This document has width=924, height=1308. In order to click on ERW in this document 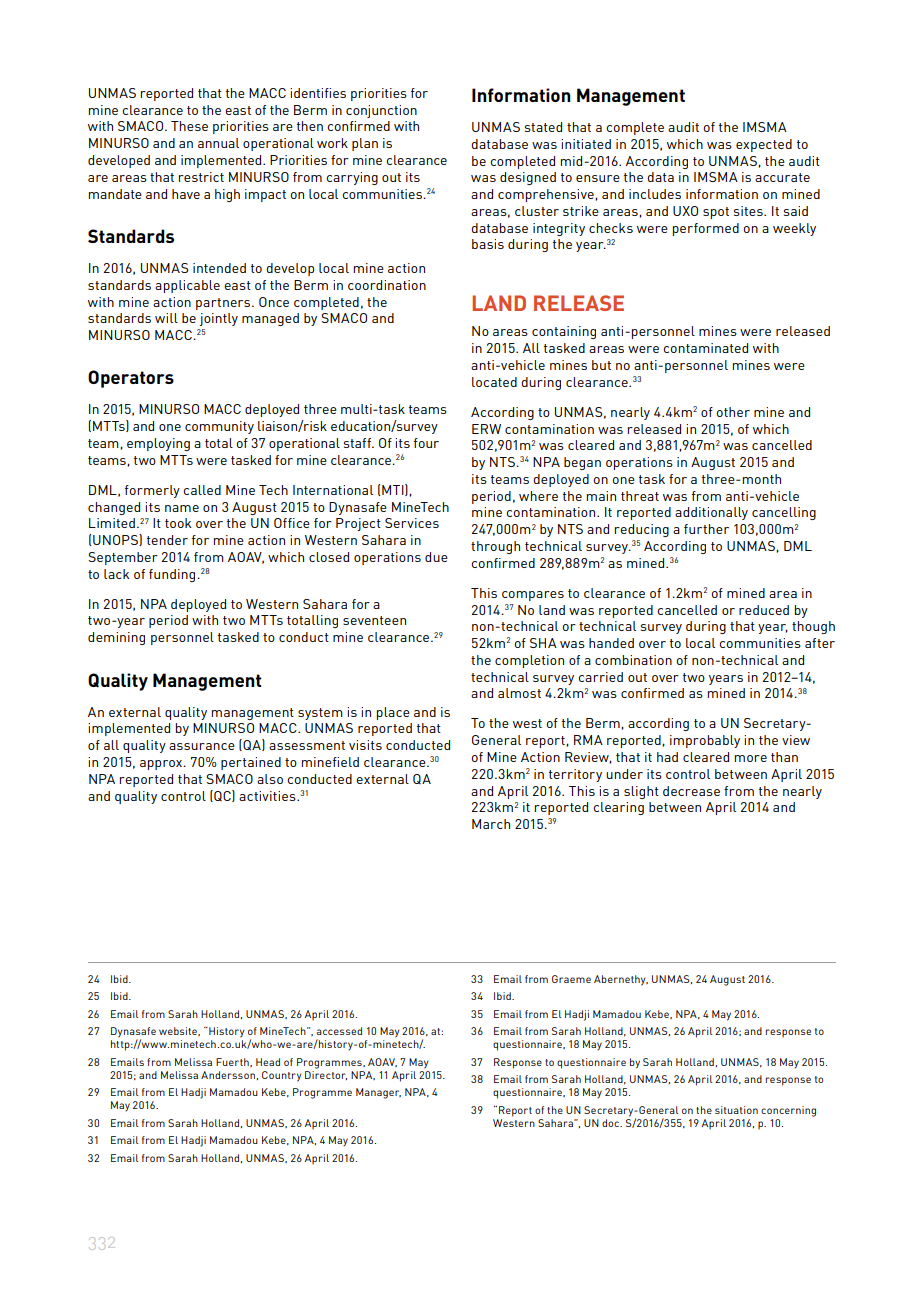, I will do `click(486, 429)`.
